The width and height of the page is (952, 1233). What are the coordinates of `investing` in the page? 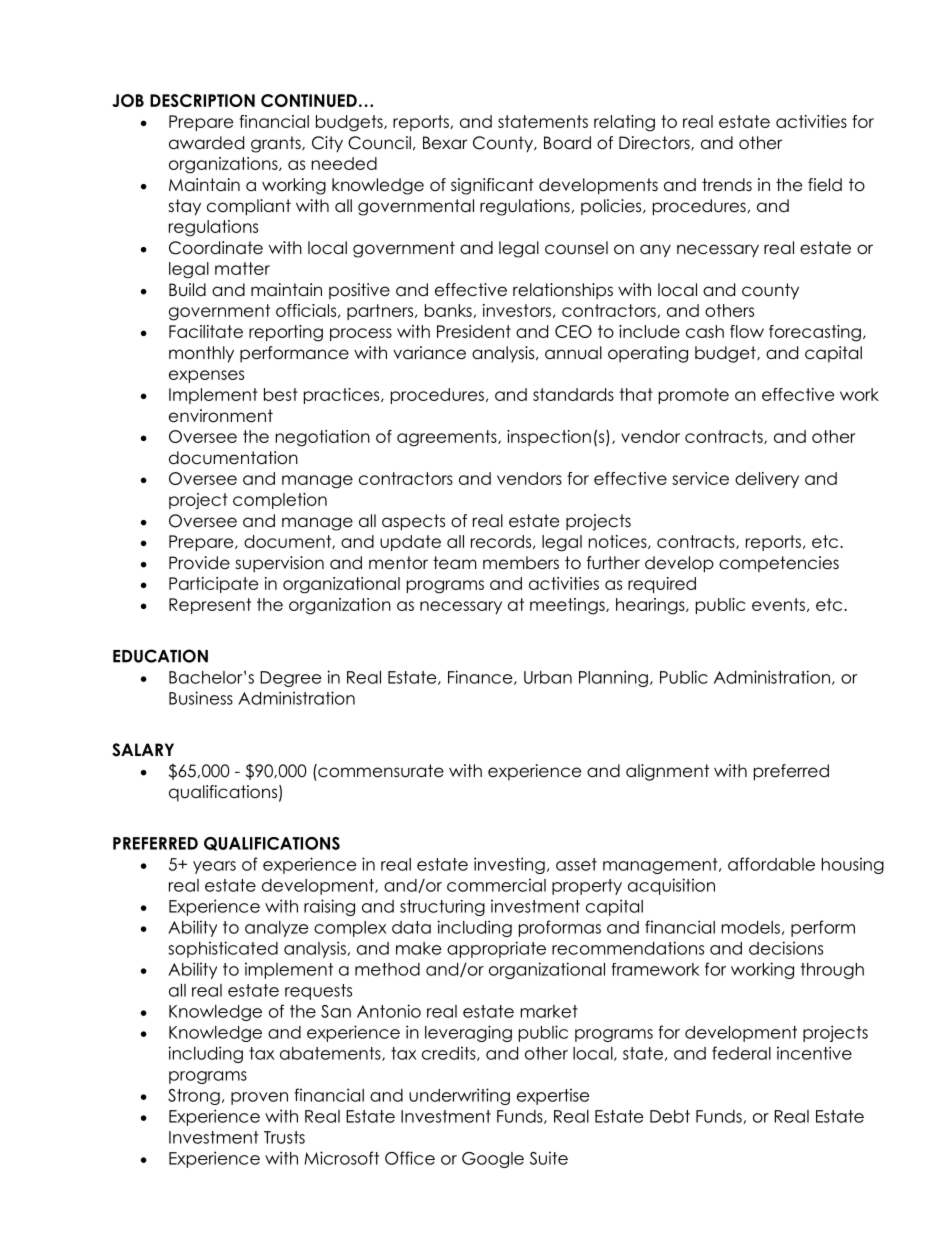 It's located at (509, 865).
